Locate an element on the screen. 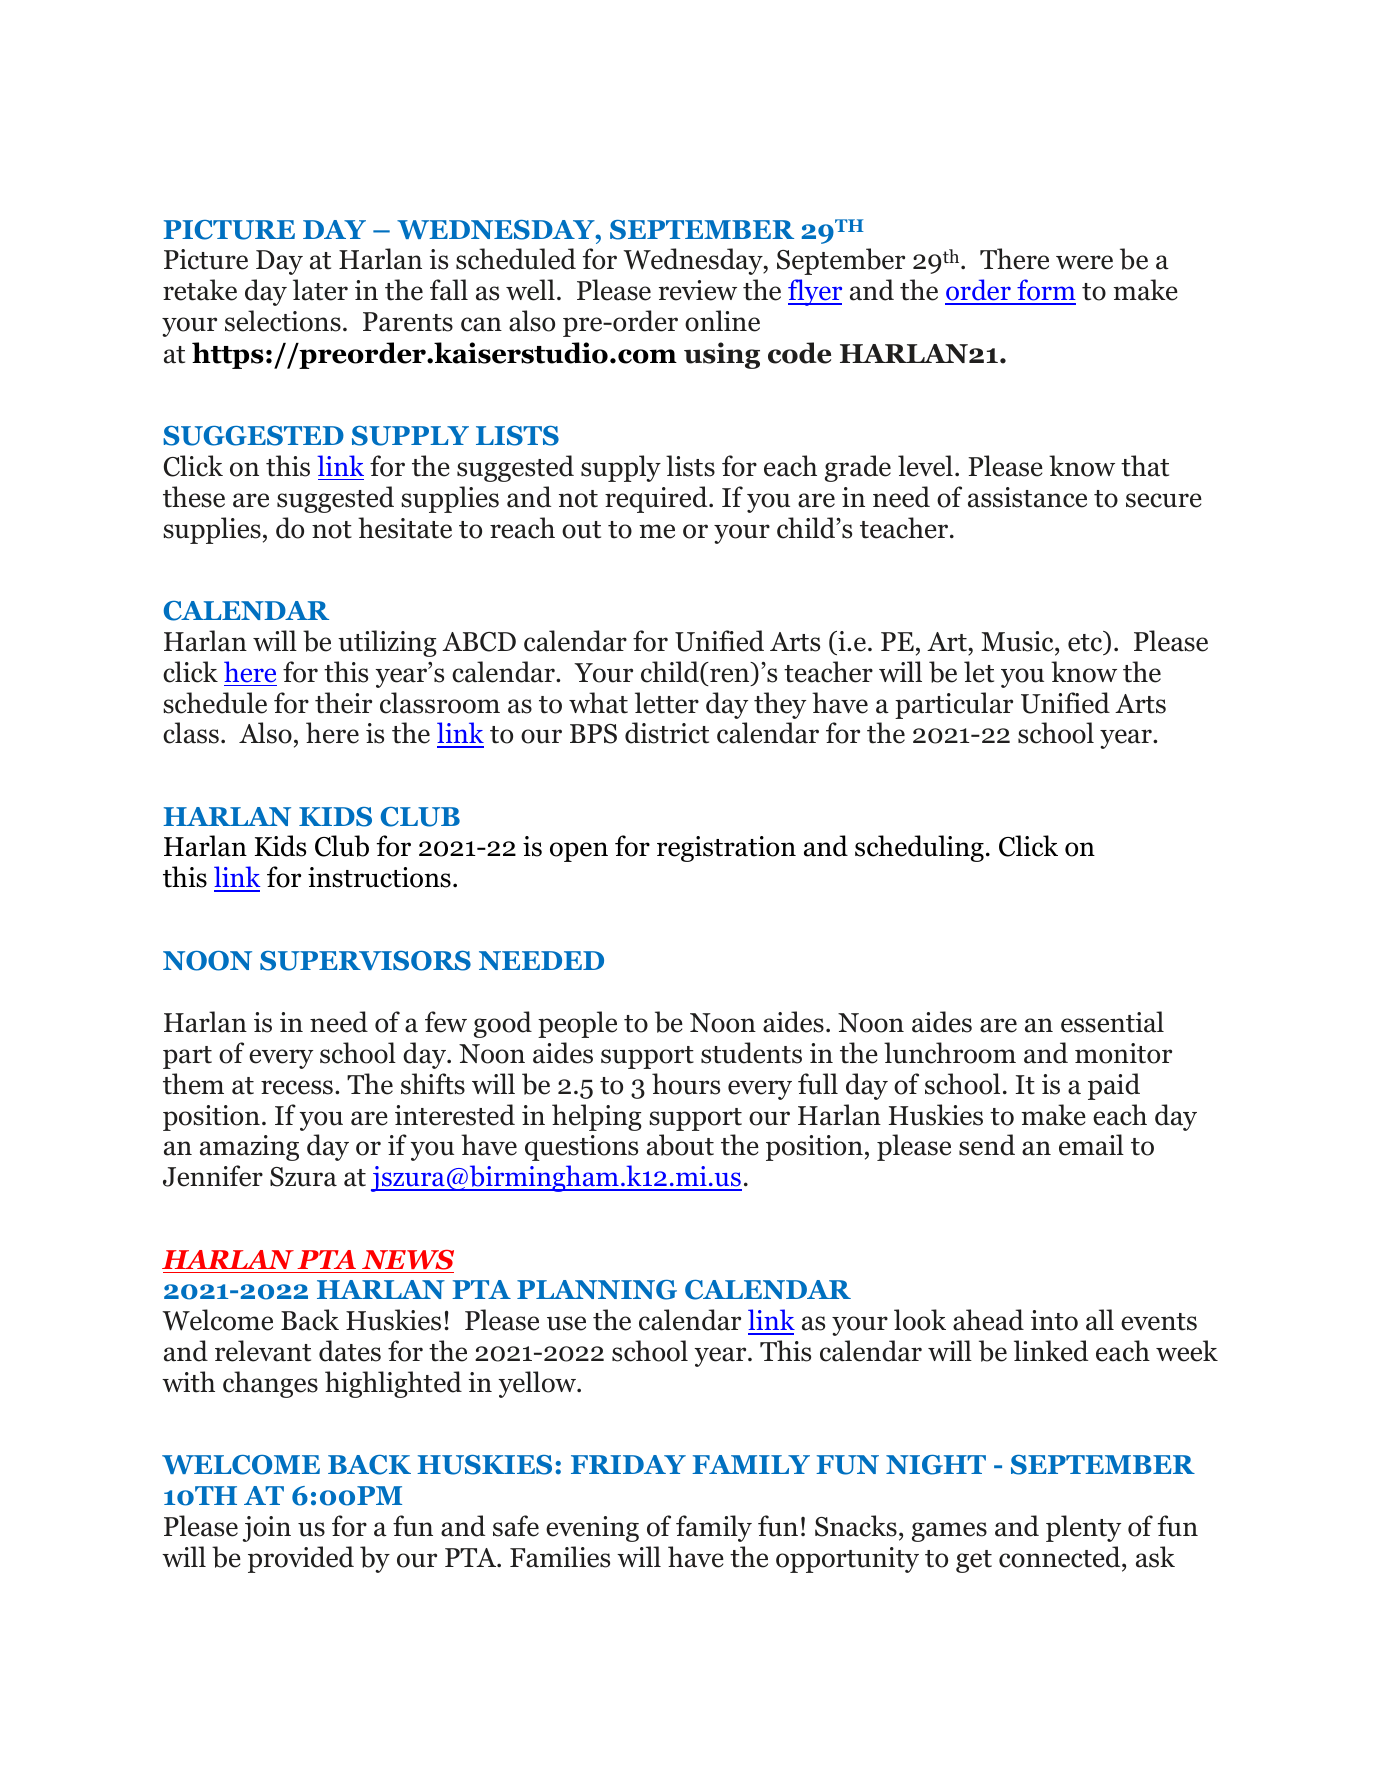 The height and width of the screenshot is (1790, 1383). review is located at coordinates (698, 290).
